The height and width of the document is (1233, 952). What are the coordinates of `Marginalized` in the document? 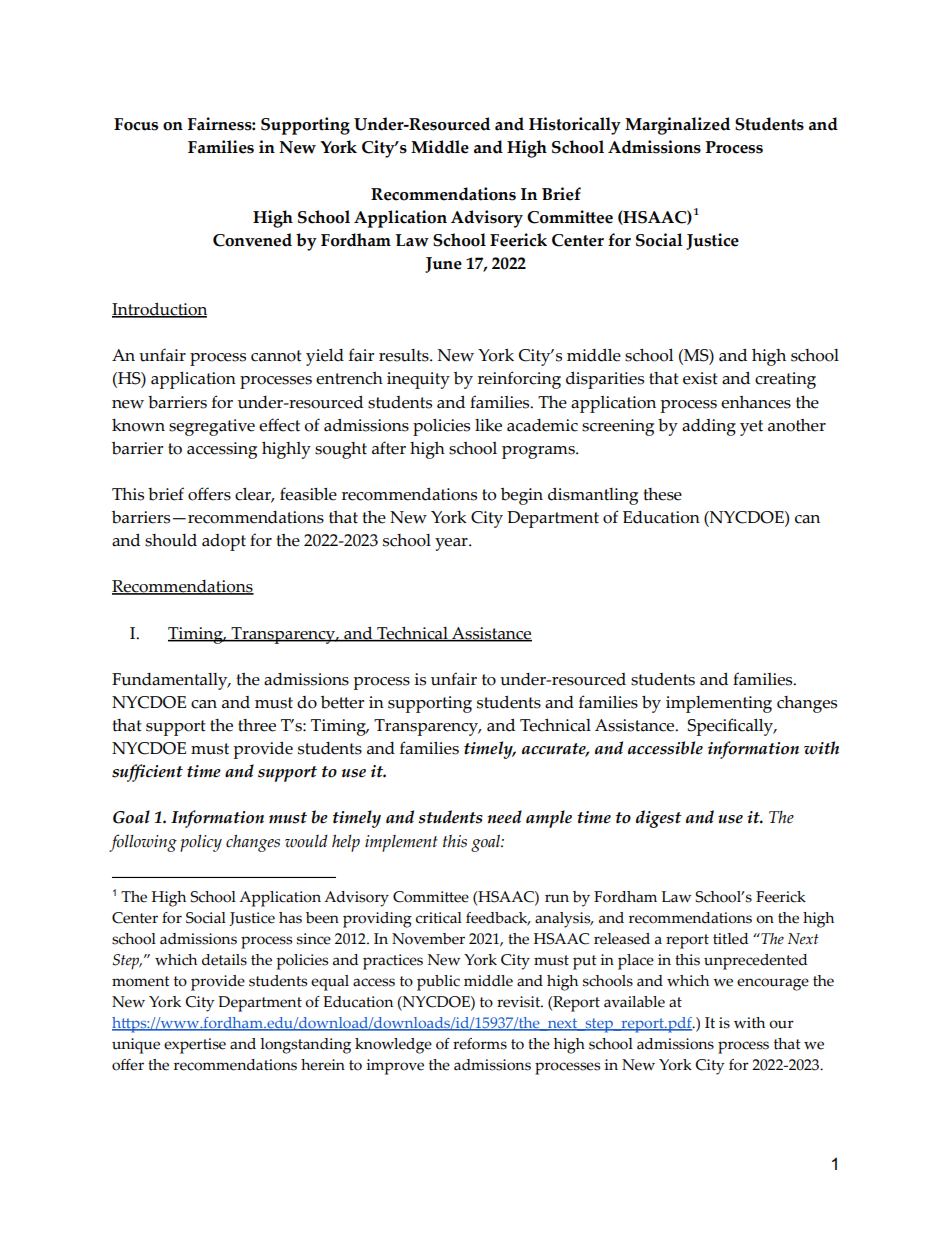 It's located at (677, 126).
